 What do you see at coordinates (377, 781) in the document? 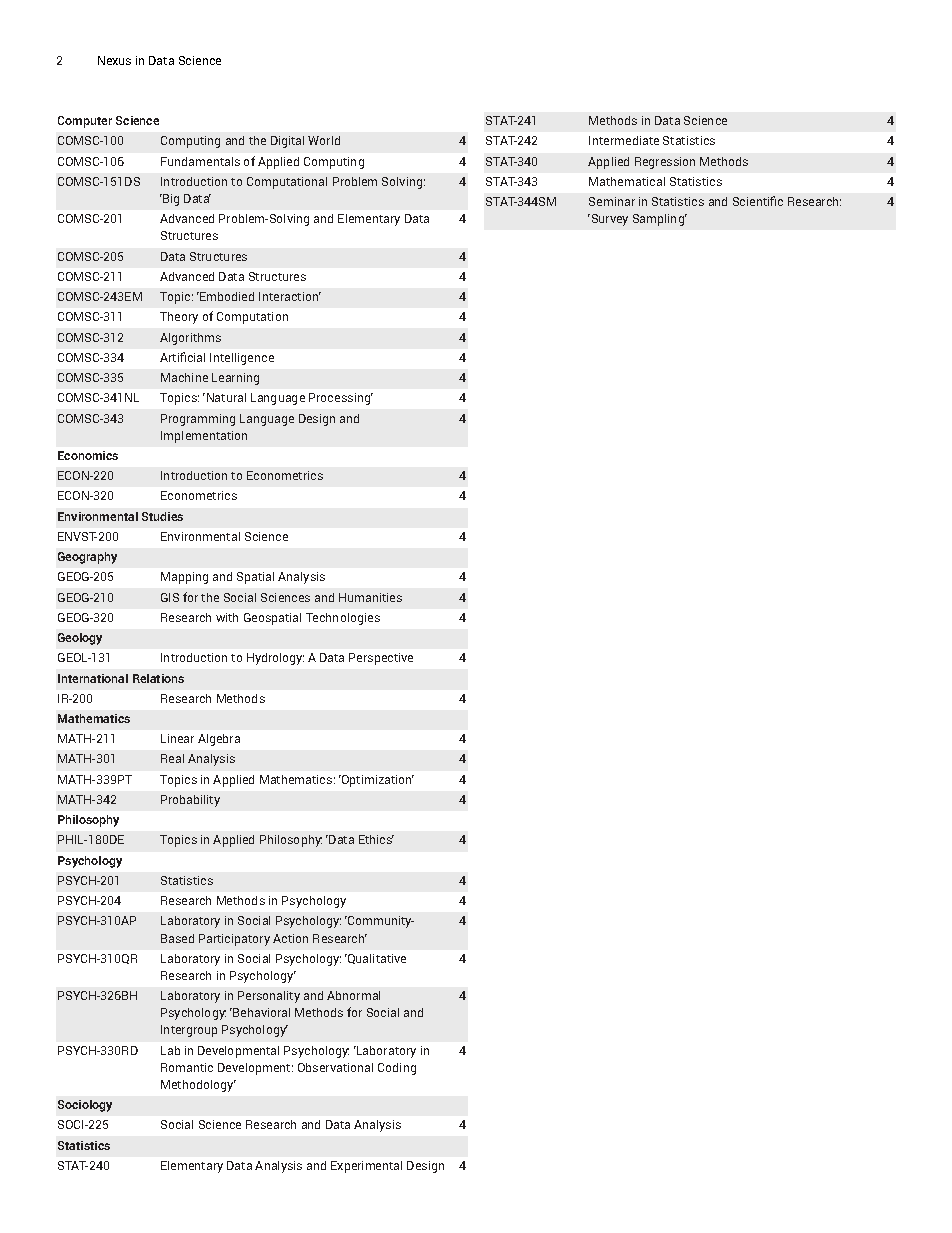
I see `Optimization` at bounding box center [377, 781].
